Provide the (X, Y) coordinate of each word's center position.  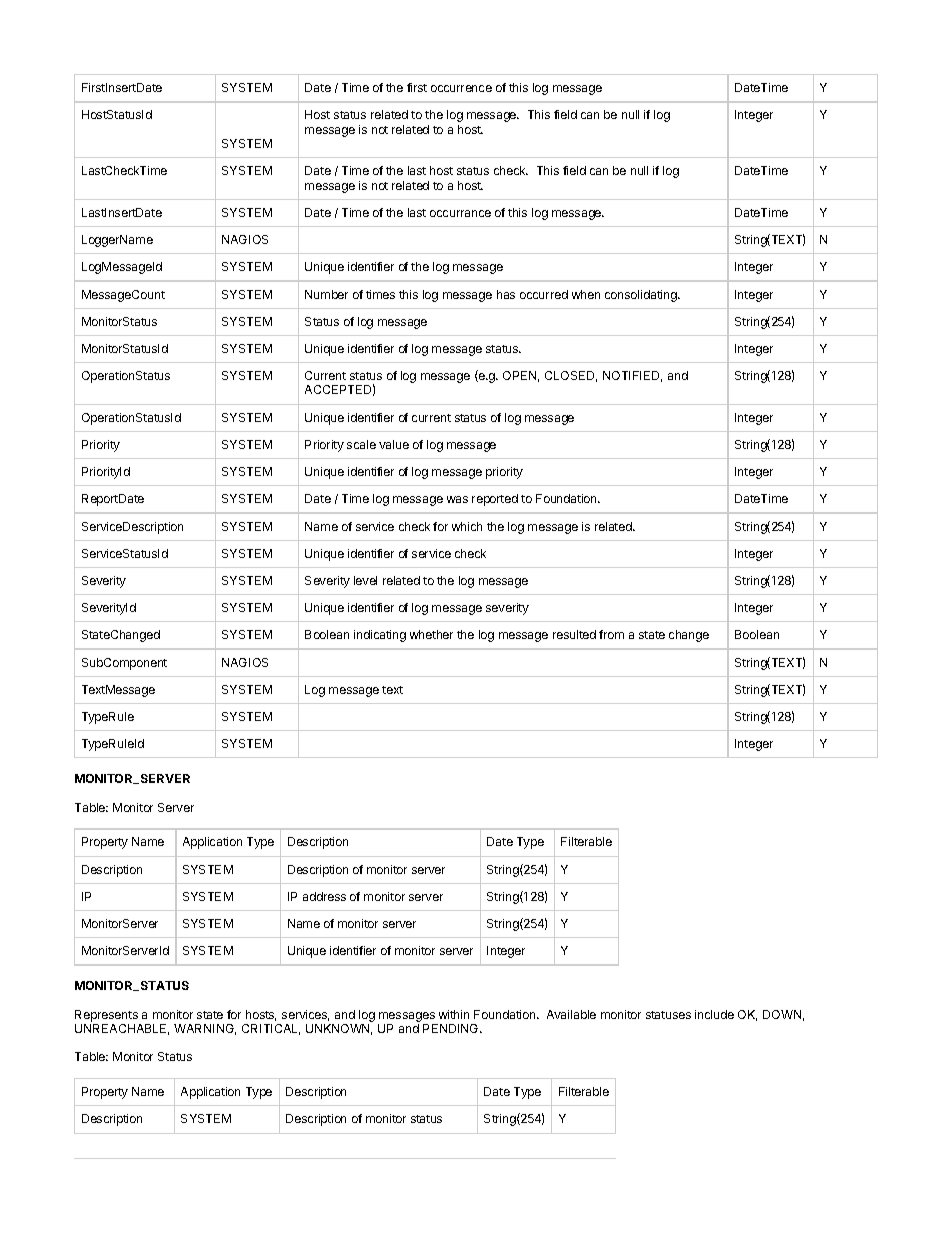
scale (361, 444)
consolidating (642, 296)
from (611, 634)
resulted (574, 634)
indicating (380, 636)
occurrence (461, 88)
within (454, 1014)
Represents (106, 1016)
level (365, 580)
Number (326, 294)
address (324, 896)
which (467, 526)
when (586, 294)
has (506, 294)
